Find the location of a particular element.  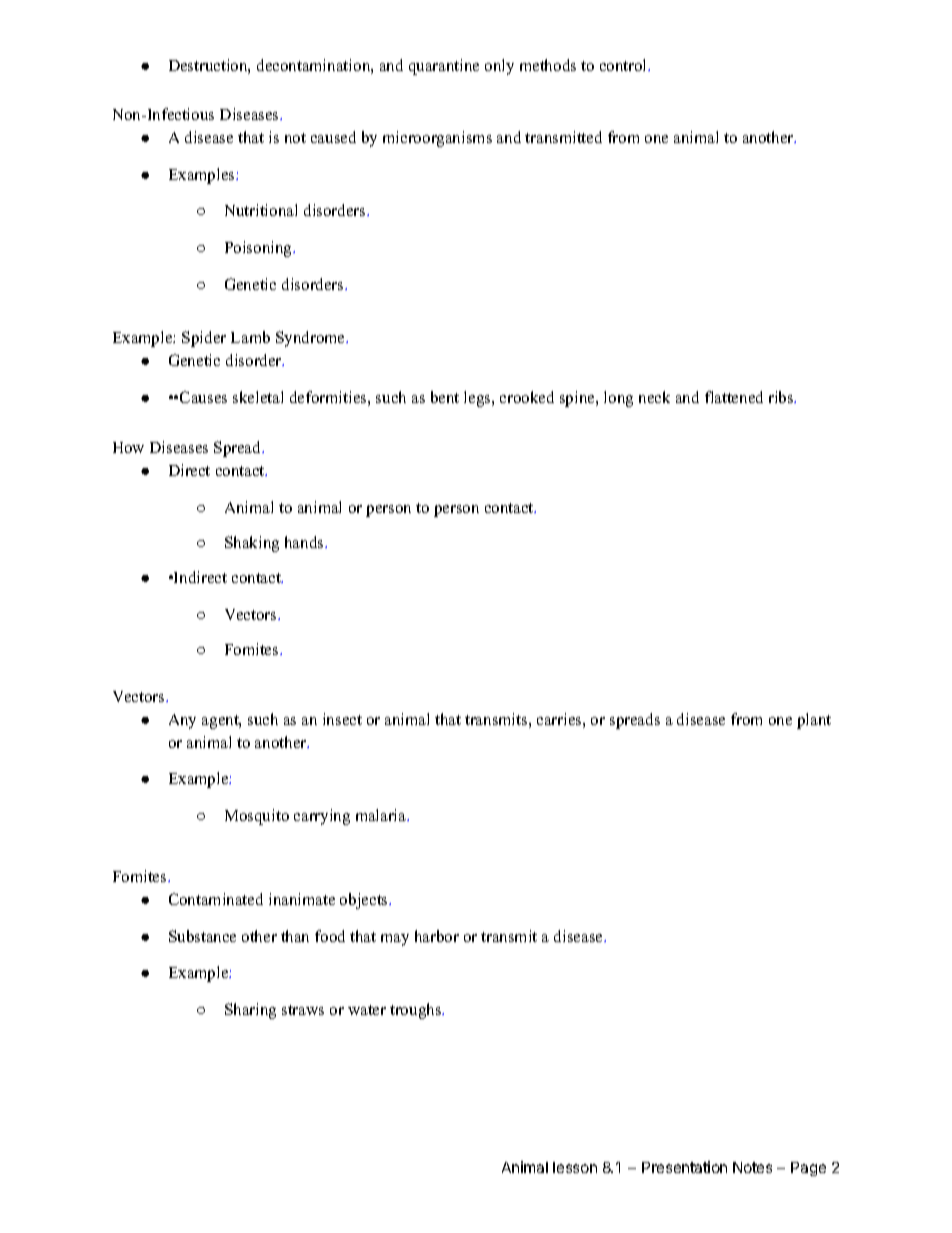

plant is located at coordinates (814, 721).
